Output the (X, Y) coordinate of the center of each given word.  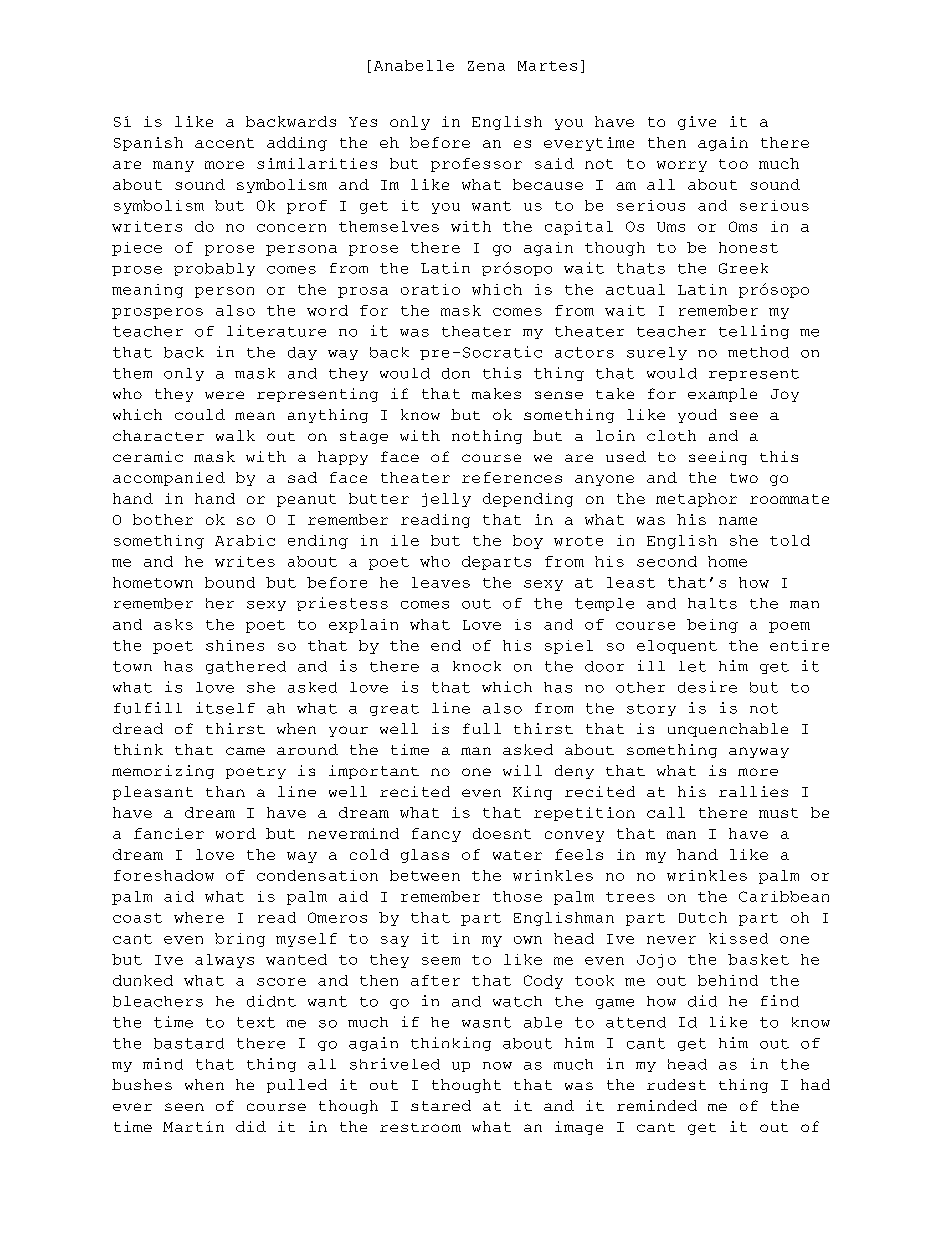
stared (441, 1105)
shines (235, 645)
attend (636, 1022)
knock (477, 666)
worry (682, 166)
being (712, 626)
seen (184, 1107)
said (554, 163)
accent (224, 143)
